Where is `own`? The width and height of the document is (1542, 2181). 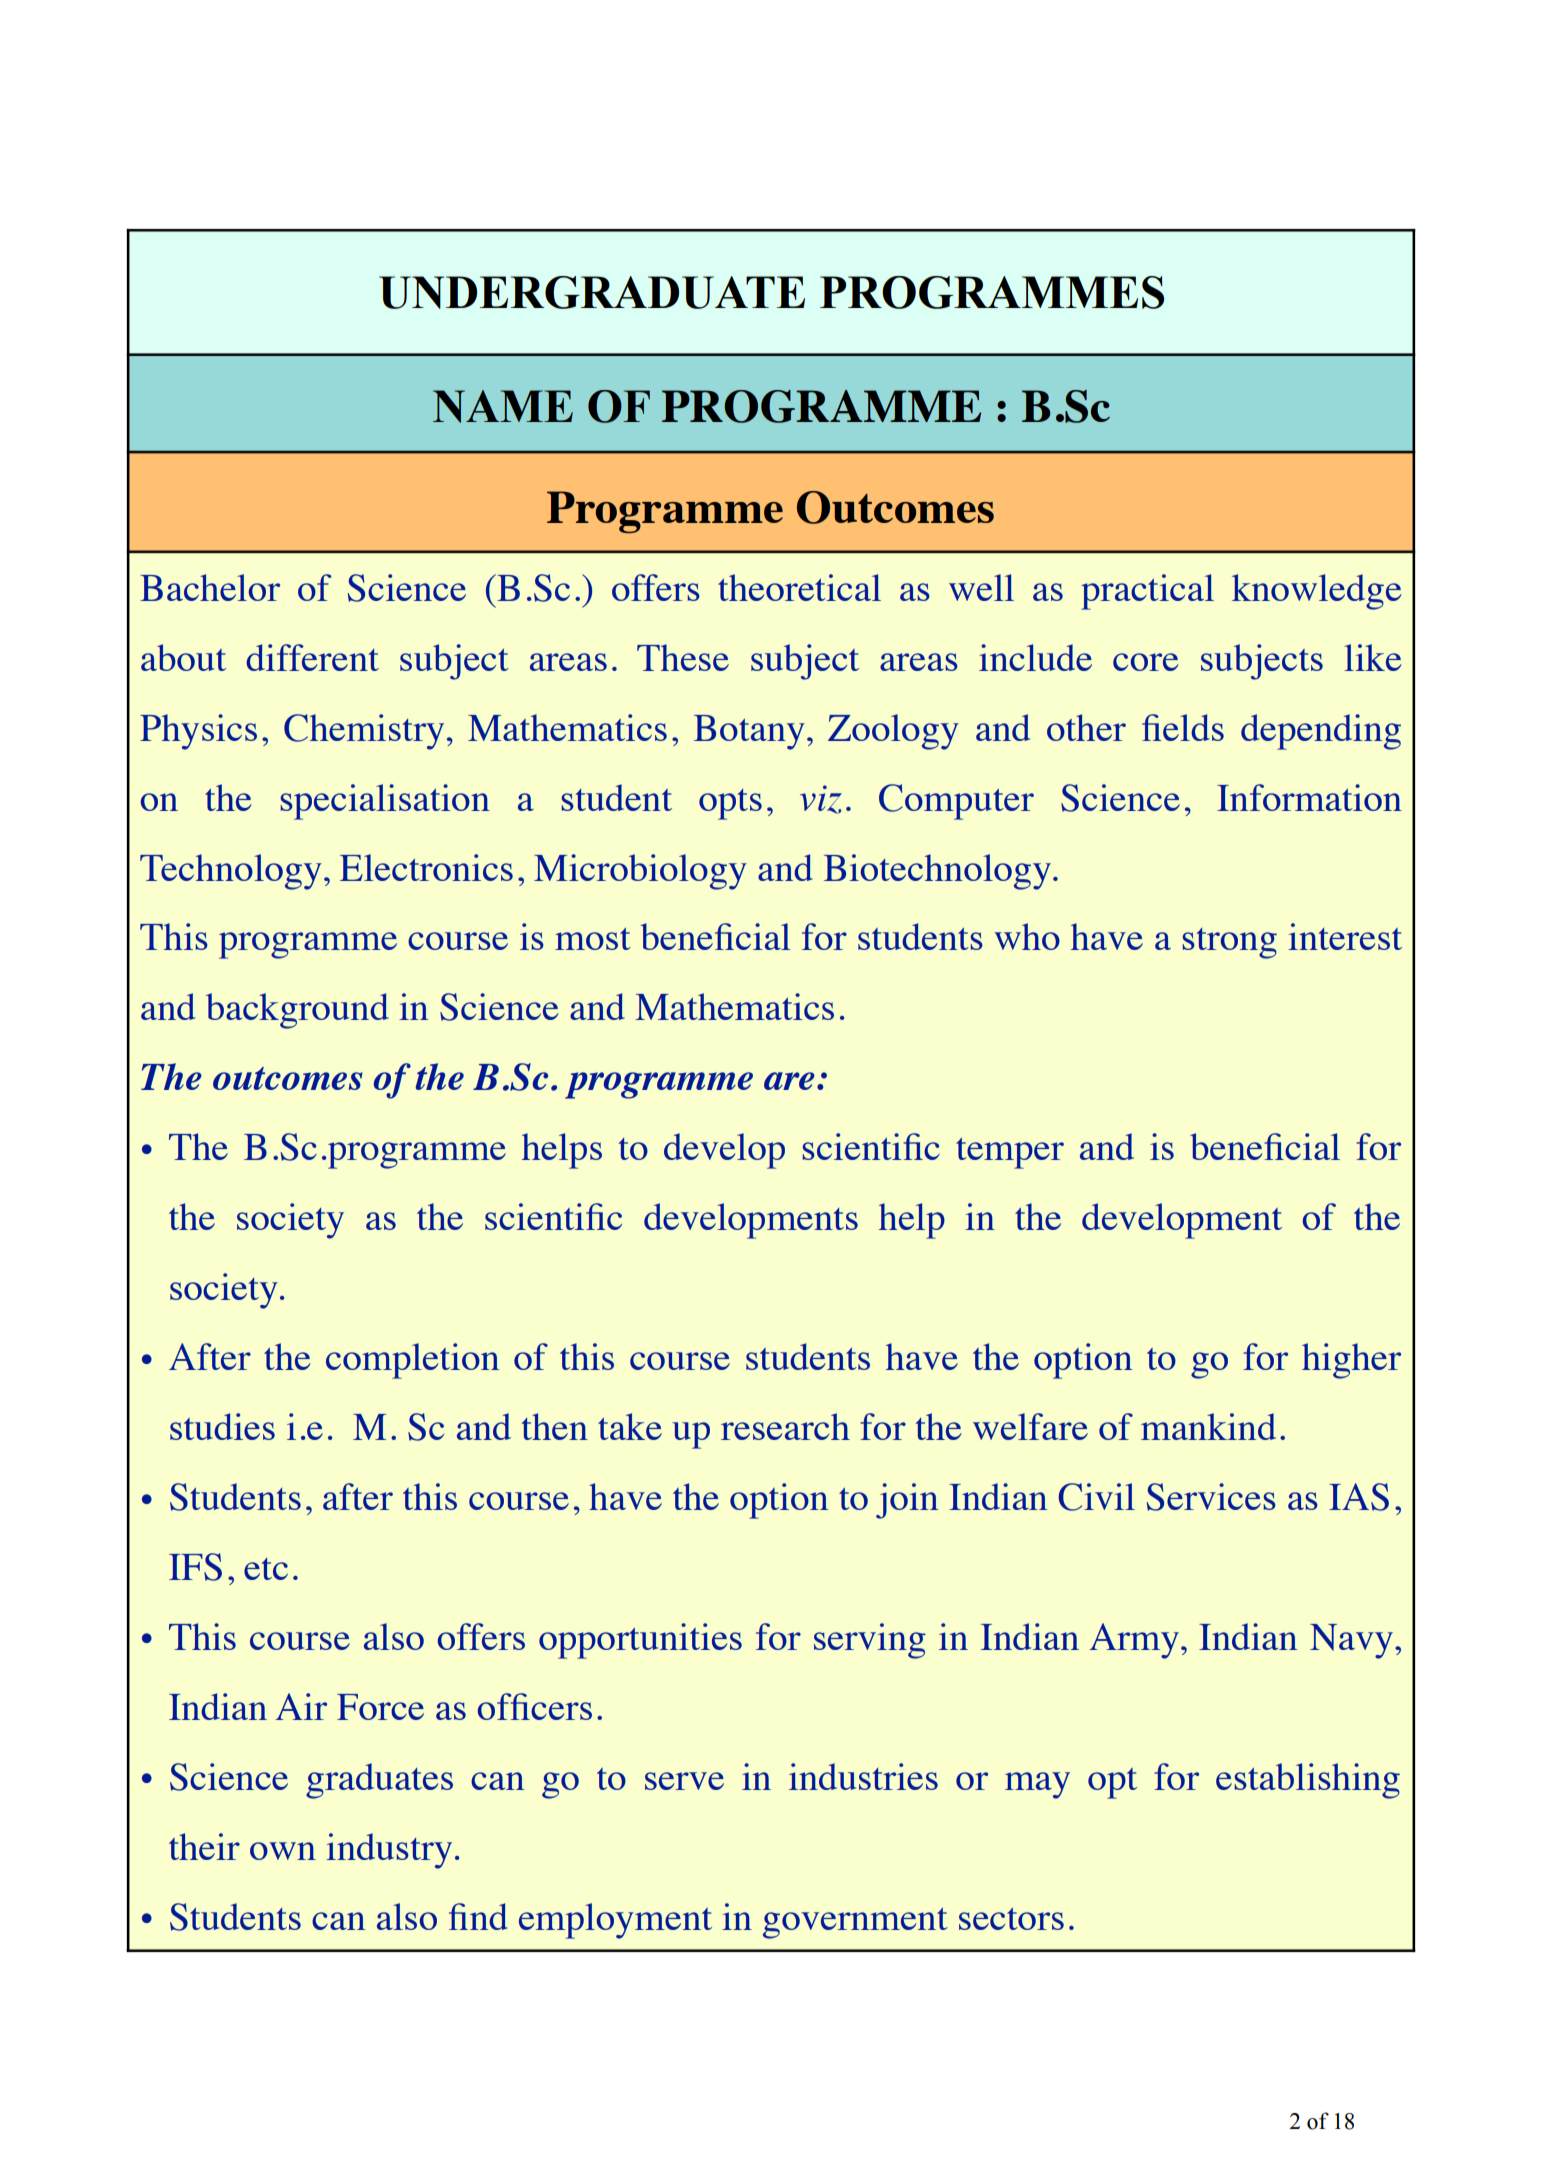 own is located at coordinates (283, 1851).
